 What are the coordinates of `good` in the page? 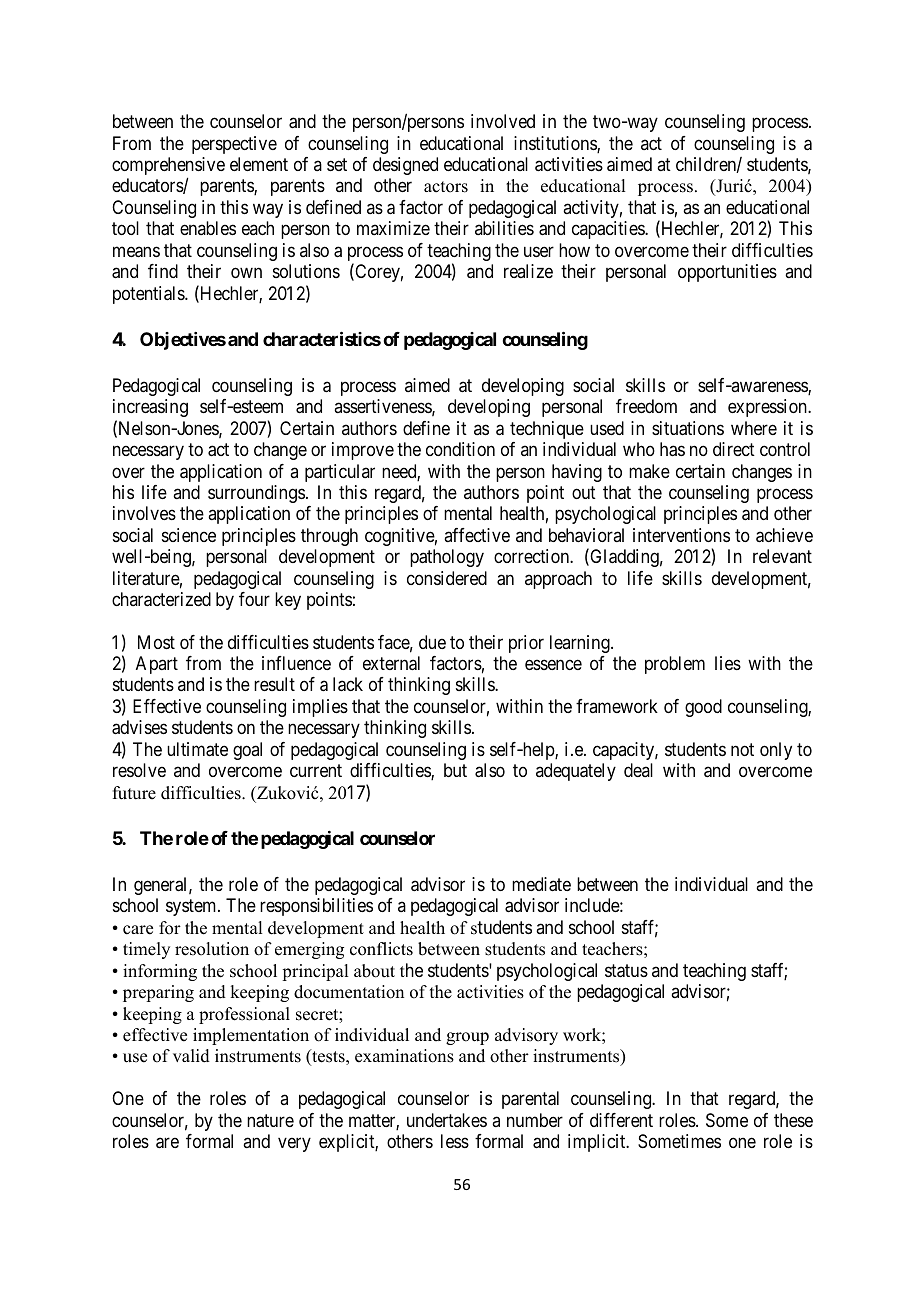 It's located at (703, 708).
